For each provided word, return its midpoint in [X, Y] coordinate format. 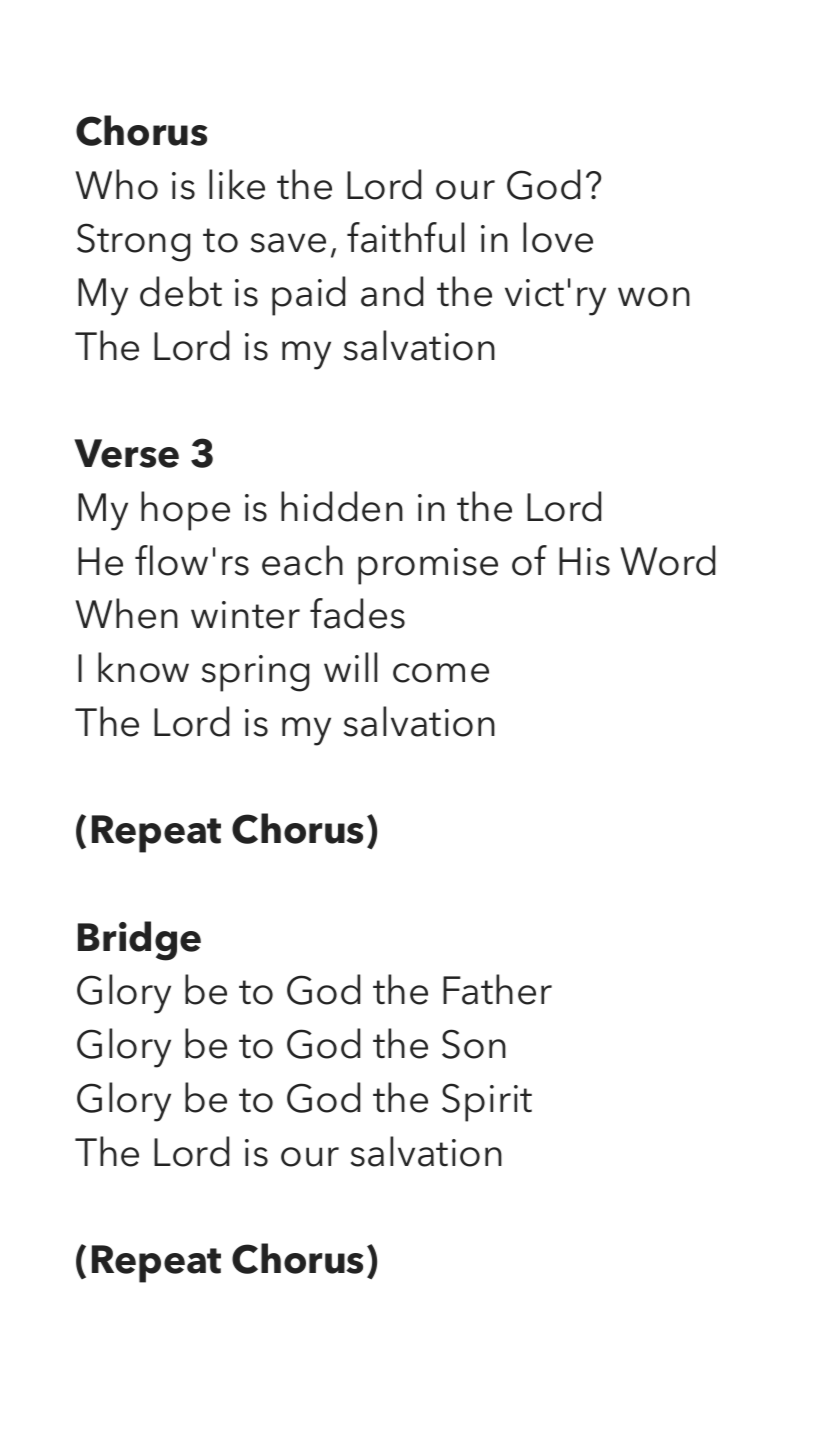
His [584, 561]
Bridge [139, 941]
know [143, 667]
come [441, 673]
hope [185, 511]
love [558, 237]
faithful [406, 237]
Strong [133, 242]
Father [497, 989]
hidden [342, 506]
